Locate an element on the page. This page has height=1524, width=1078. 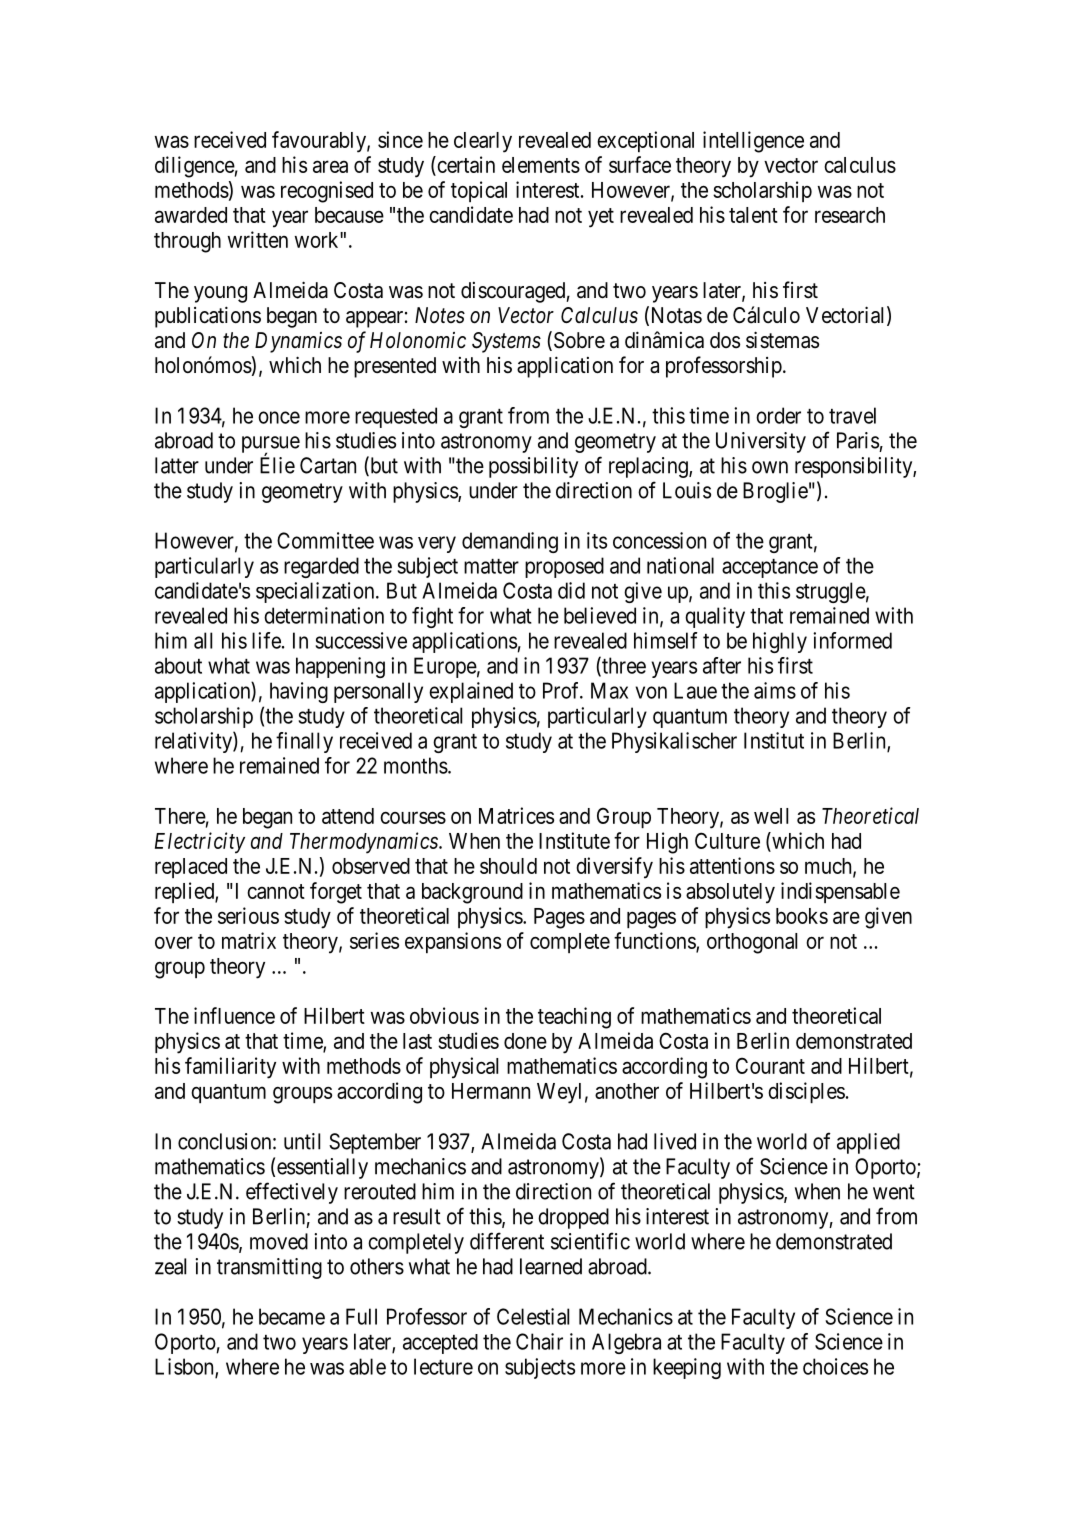
Chair is located at coordinates (539, 1341).
